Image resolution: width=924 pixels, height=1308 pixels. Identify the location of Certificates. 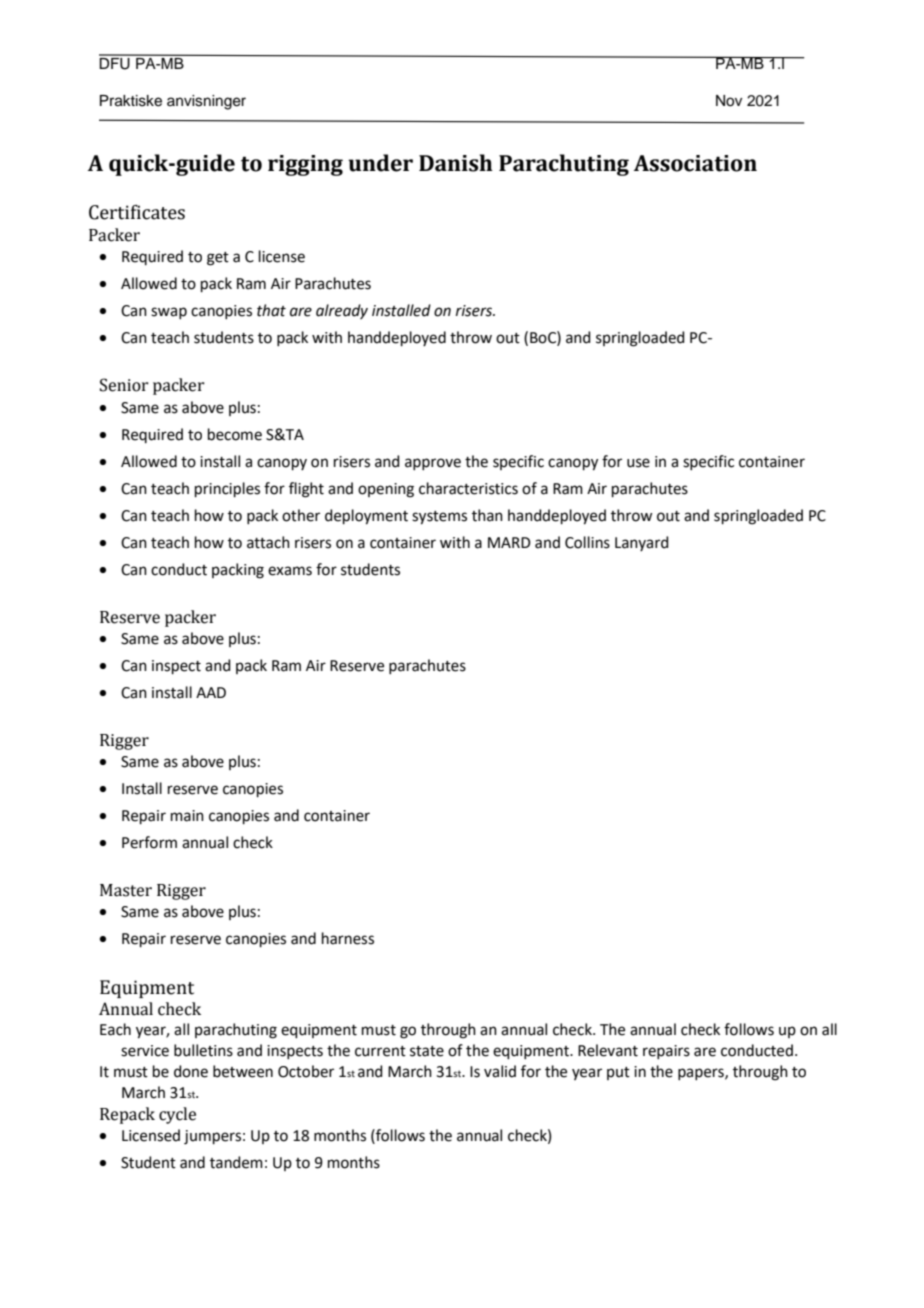
(137, 212).
